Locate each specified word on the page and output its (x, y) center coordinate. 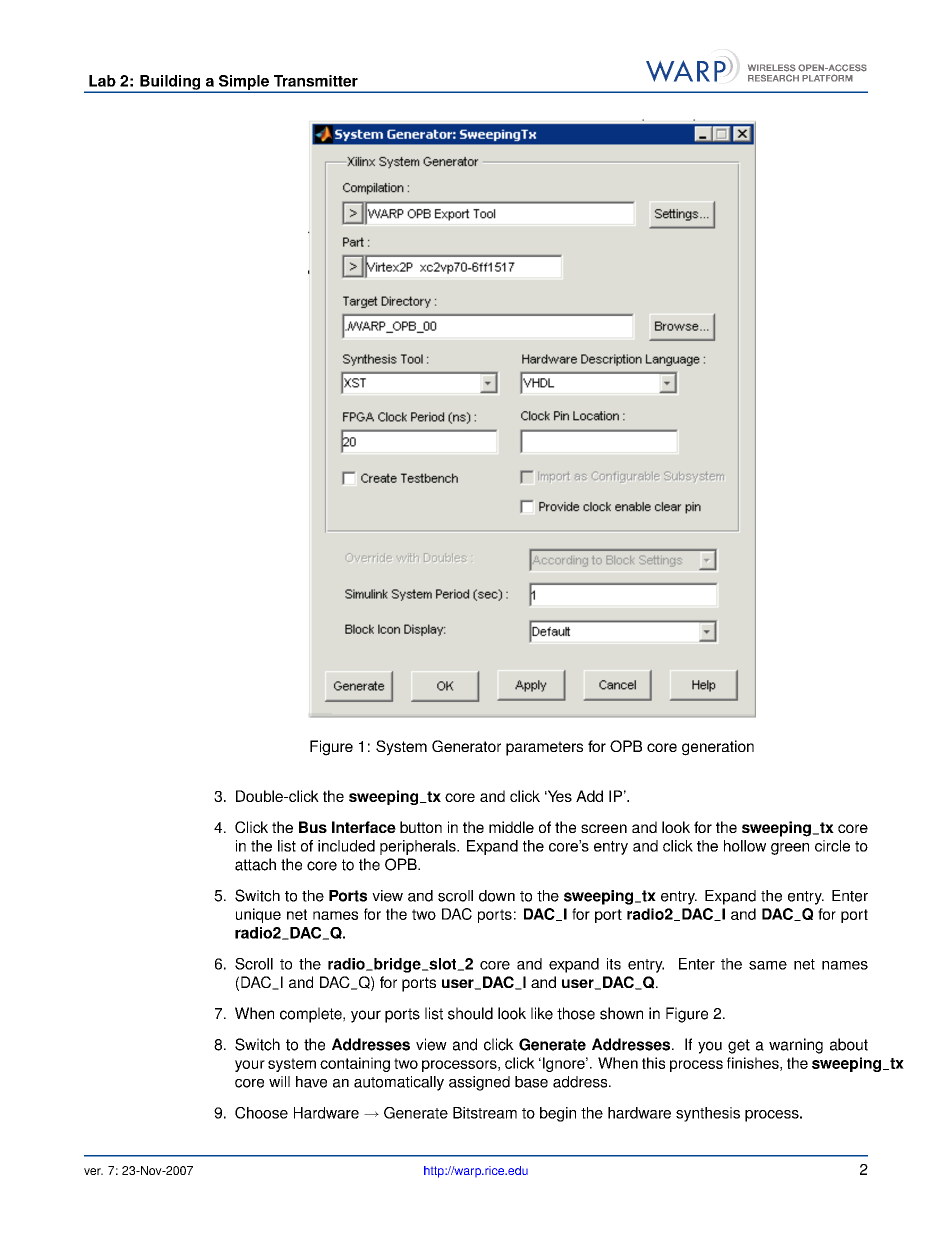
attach (255, 864)
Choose (261, 1113)
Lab (102, 81)
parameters (544, 748)
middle (511, 827)
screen (604, 828)
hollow (745, 846)
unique (258, 915)
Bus (313, 827)
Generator (466, 746)
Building (170, 83)
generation (718, 748)
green (790, 849)
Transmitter (316, 81)
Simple (244, 83)
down (497, 896)
